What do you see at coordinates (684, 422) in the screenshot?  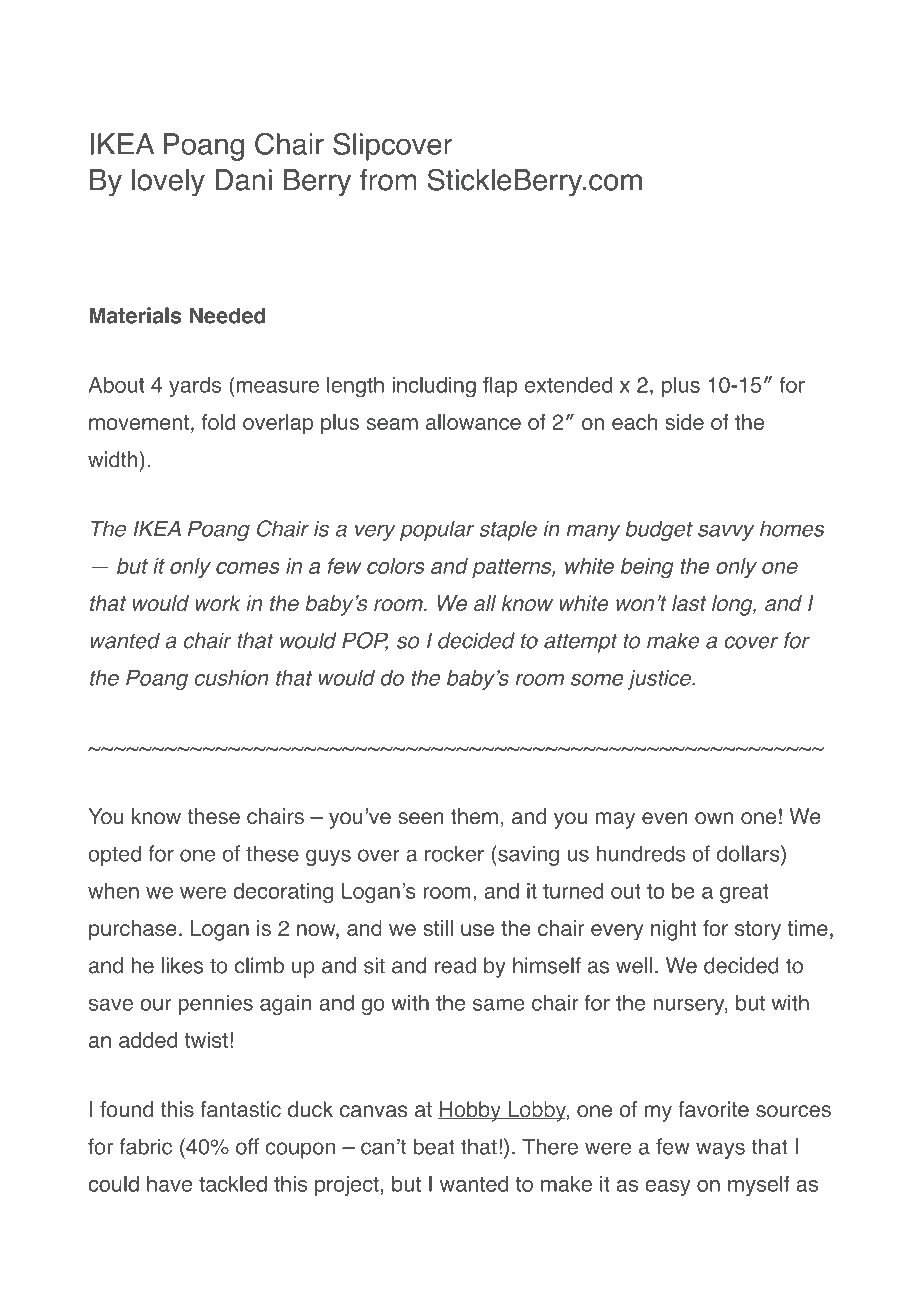 I see `side` at bounding box center [684, 422].
